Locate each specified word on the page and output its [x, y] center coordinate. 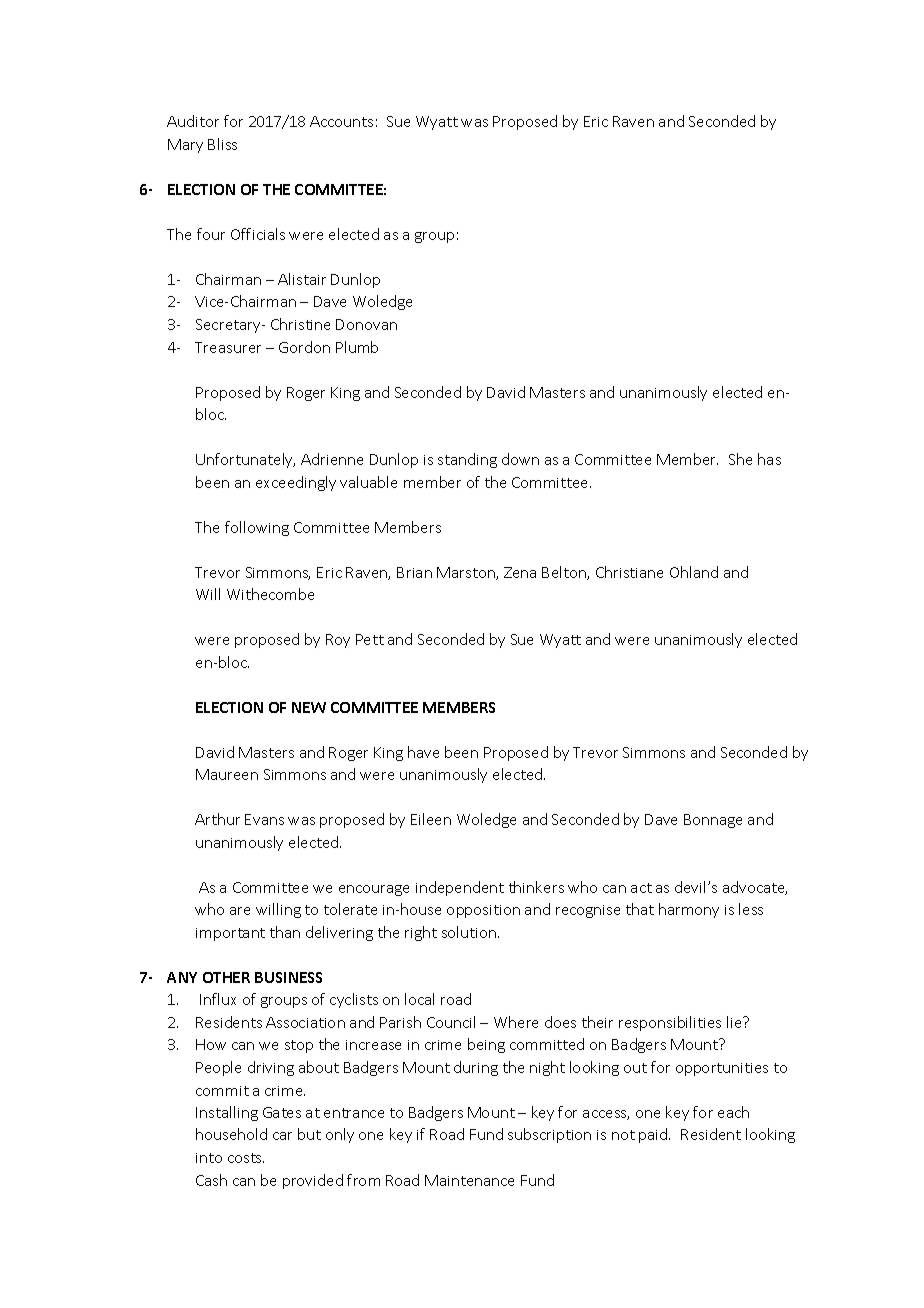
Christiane [629, 572]
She [740, 459]
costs [246, 1158]
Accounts [341, 121]
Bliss [222, 144]
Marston [467, 573]
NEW [309, 707]
